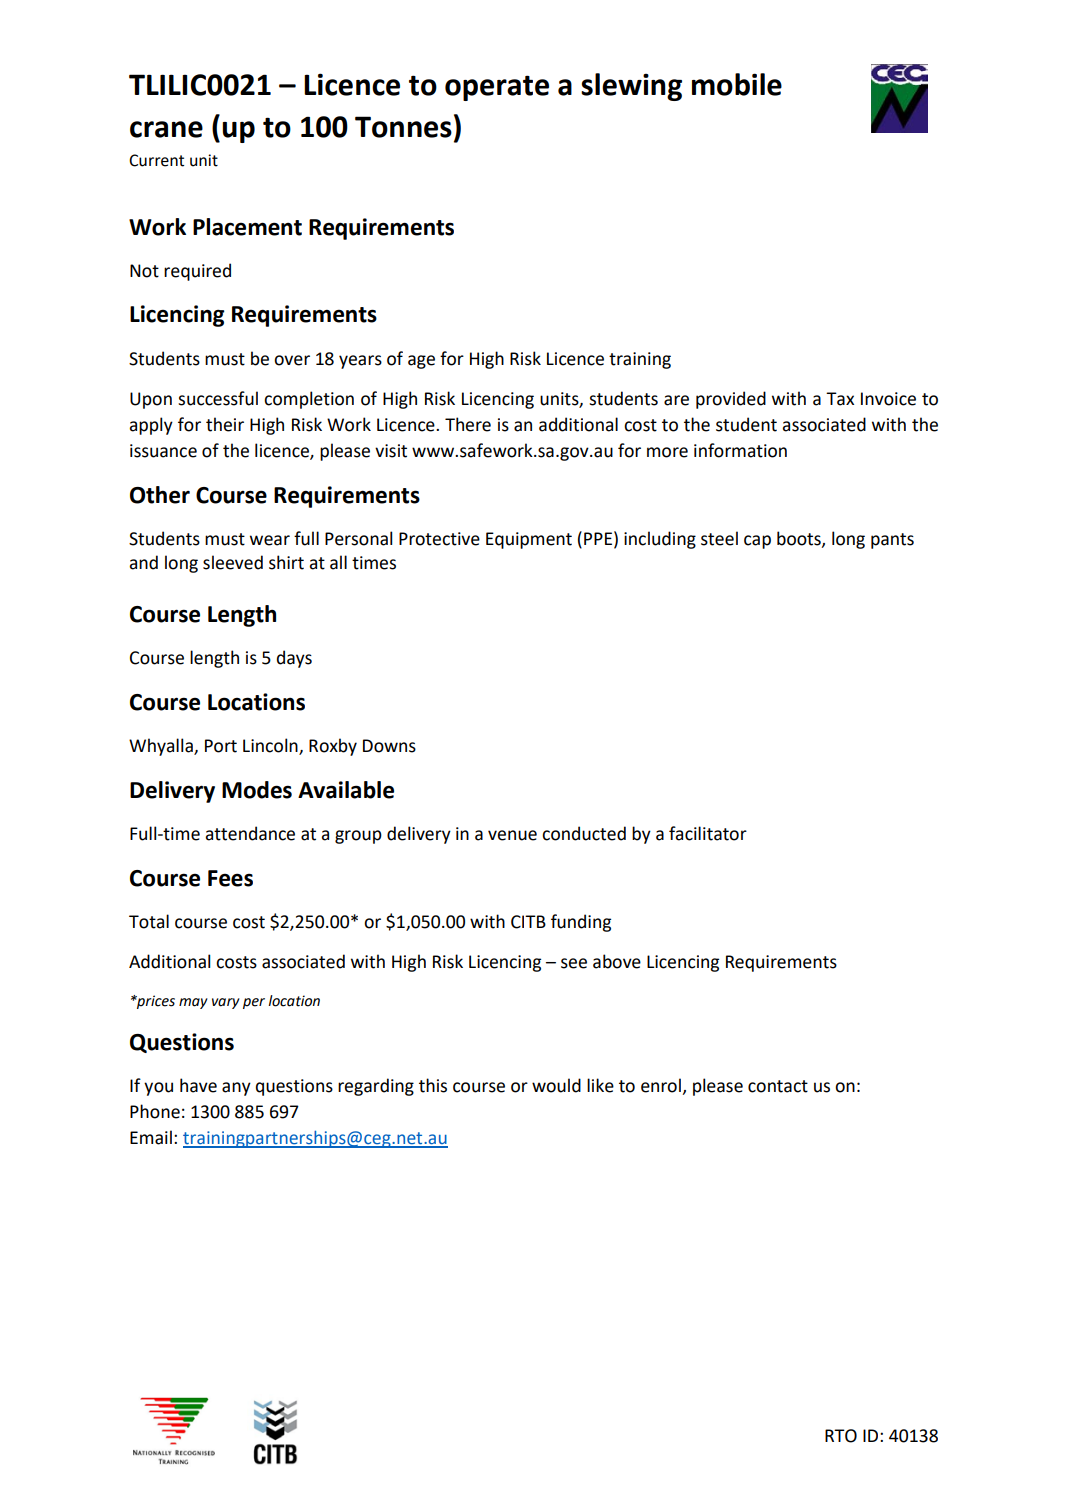 Image resolution: width=1068 pixels, height=1511 pixels. What do you see at coordinates (708, 833) in the screenshot?
I see `facilitator` at bounding box center [708, 833].
